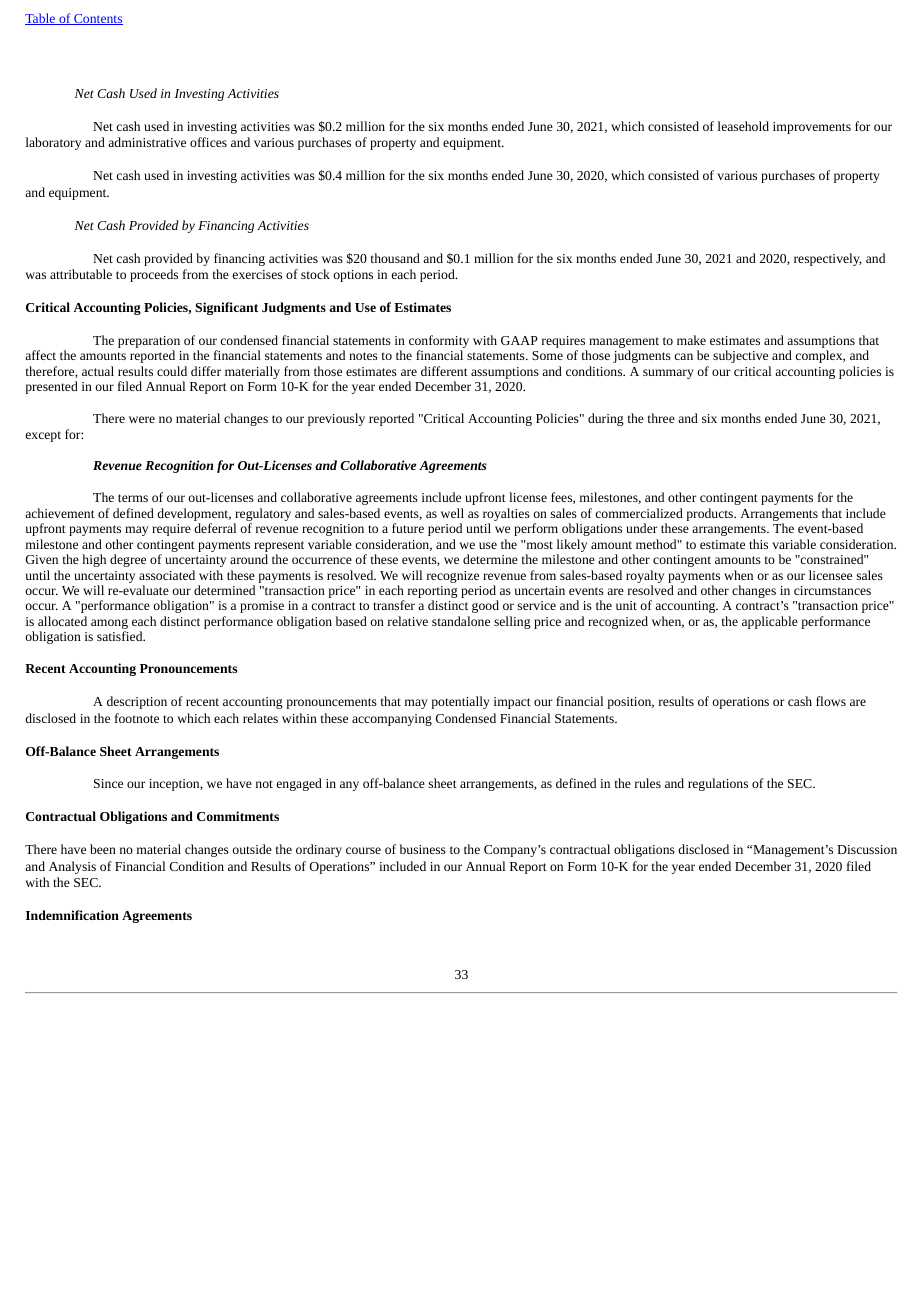 This screenshot has width=924, height=1308. Describe the element at coordinates (72, 867) in the screenshot. I see `Analysis` at that location.
